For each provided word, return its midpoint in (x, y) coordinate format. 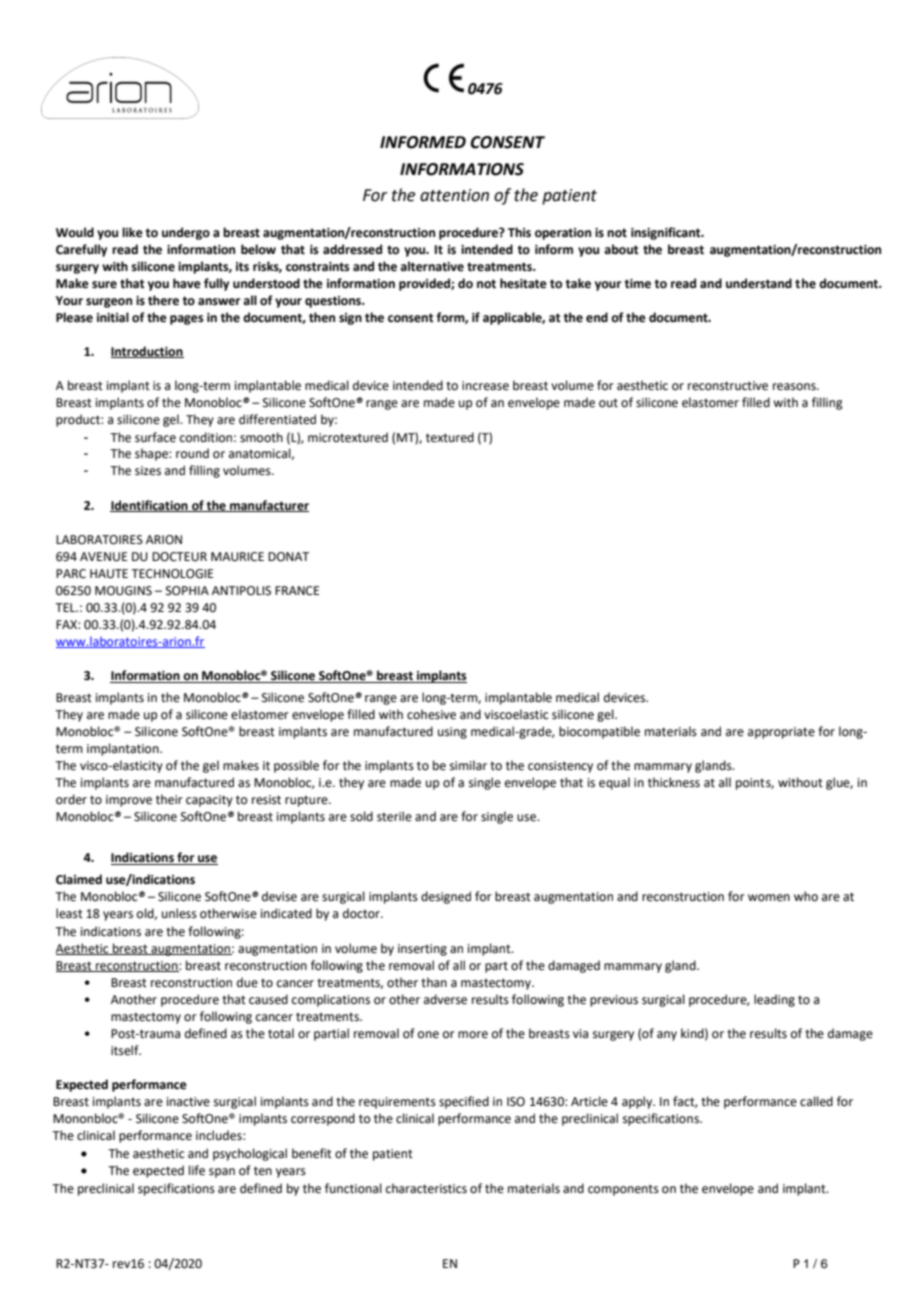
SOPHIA (187, 591)
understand (759, 283)
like (132, 232)
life (197, 1170)
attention (454, 195)
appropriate (781, 733)
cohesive (431, 714)
